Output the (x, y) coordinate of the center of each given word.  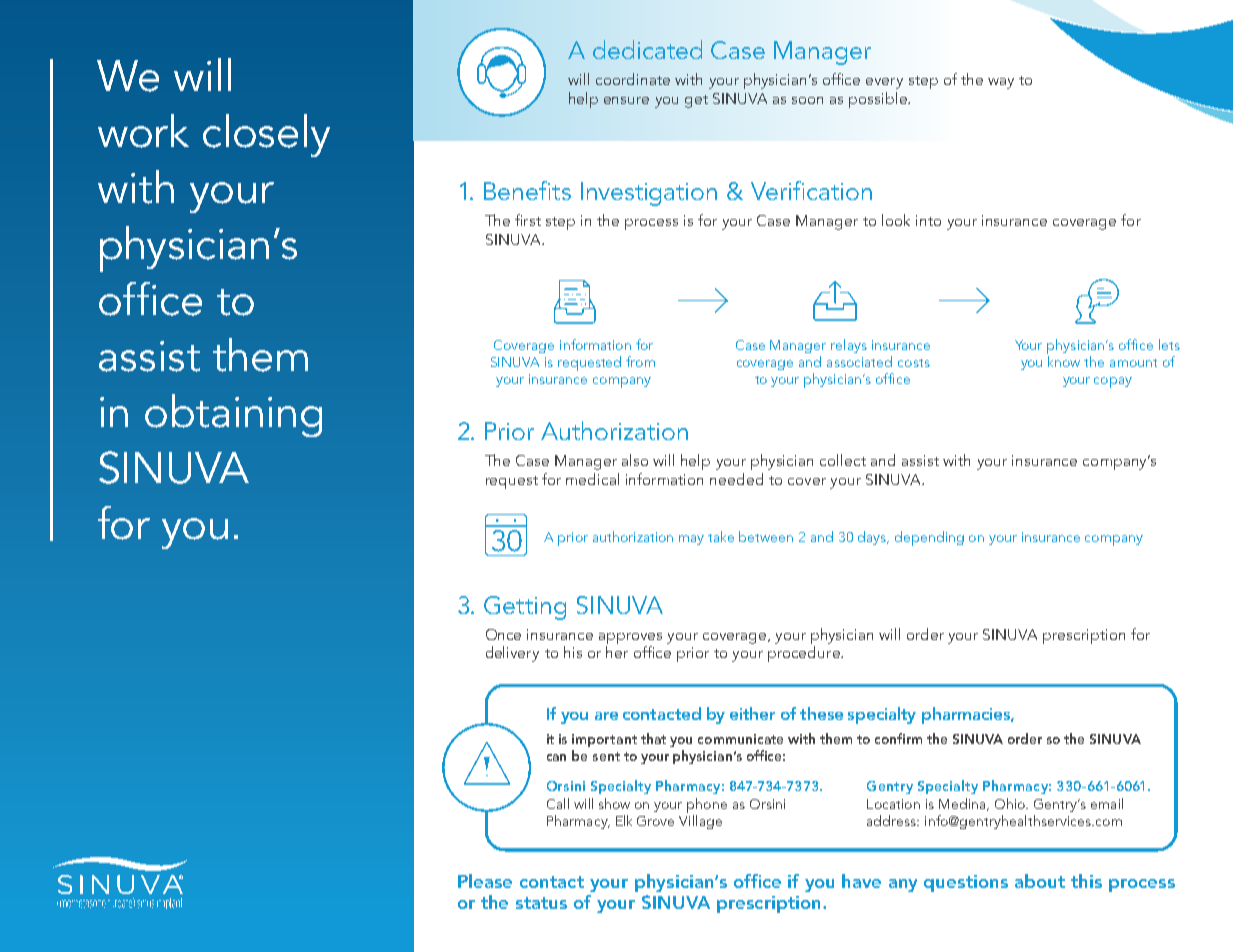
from (640, 361)
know (1064, 361)
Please (485, 881)
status (541, 903)
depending (929, 538)
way (1001, 83)
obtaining (233, 415)
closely (266, 135)
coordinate (633, 79)
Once (503, 634)
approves (630, 640)
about (1040, 881)
